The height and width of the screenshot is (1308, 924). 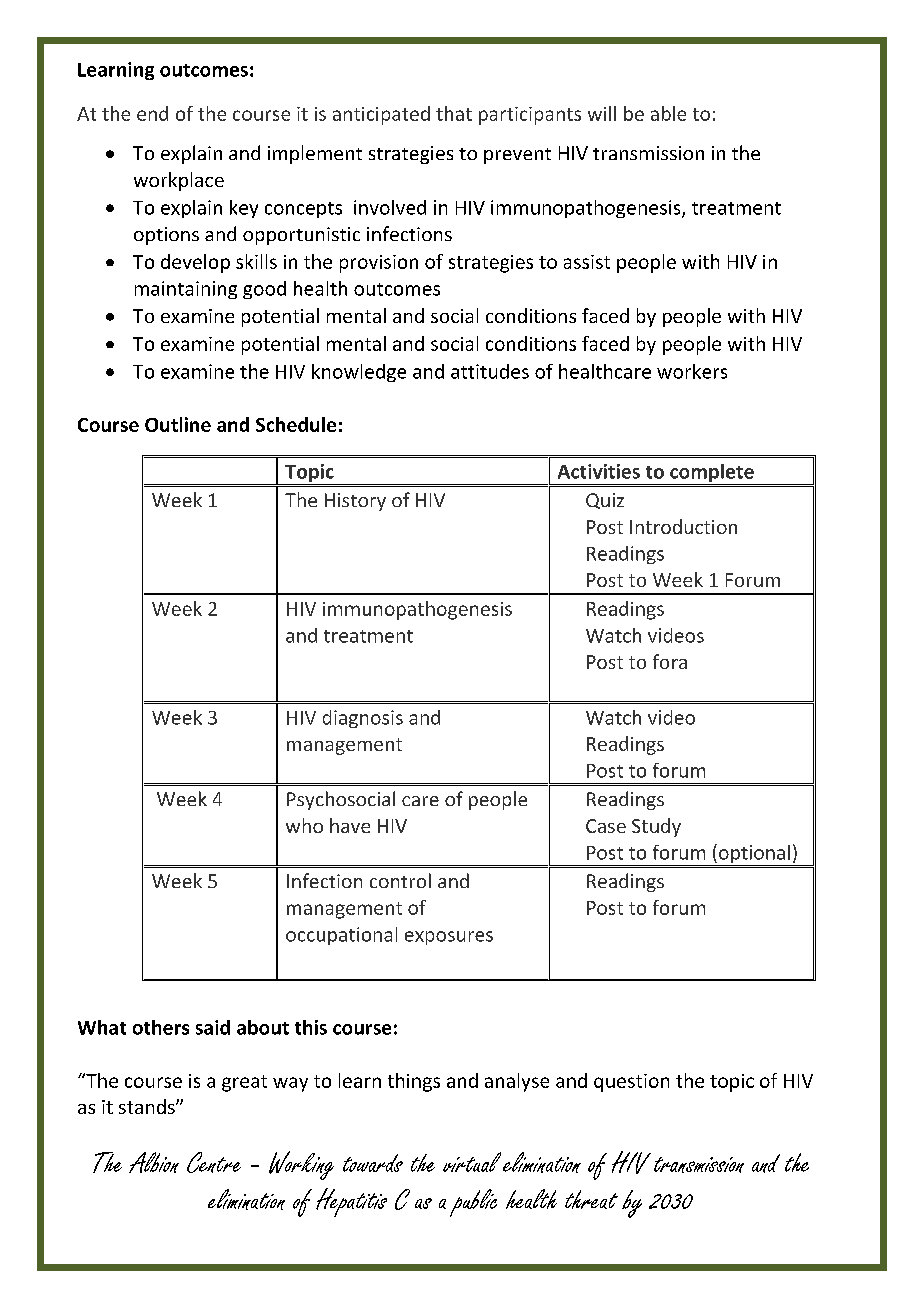 What do you see at coordinates (454, 113) in the screenshot?
I see `that` at bounding box center [454, 113].
